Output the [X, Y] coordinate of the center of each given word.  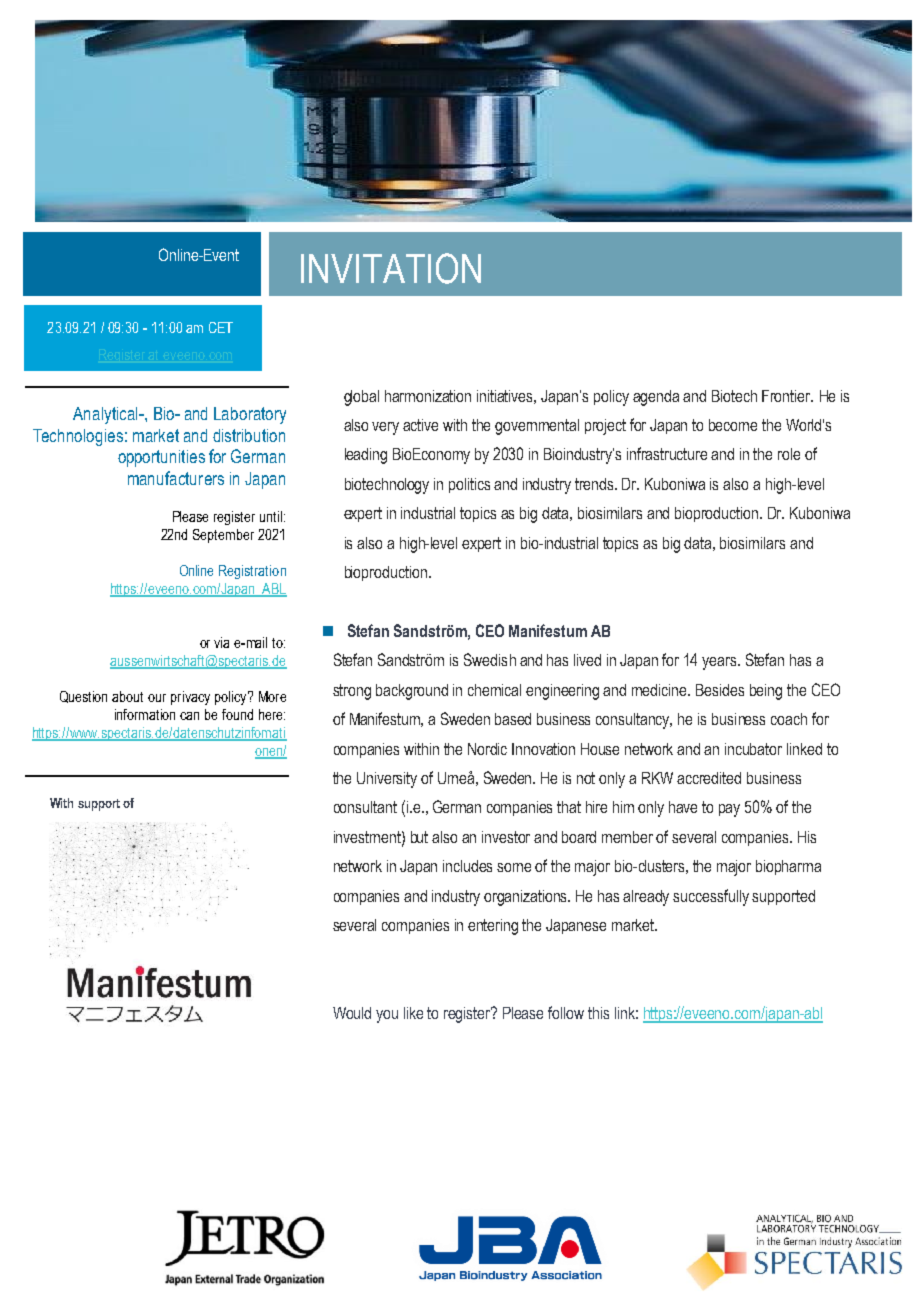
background [412, 692]
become [733, 425]
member [627, 837]
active [420, 425]
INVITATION [391, 268]
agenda [656, 398]
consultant [365, 807]
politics [469, 485]
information [145, 714]
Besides [720, 690]
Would [352, 1013]
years [720, 663]
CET [221, 327]
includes [467, 866]
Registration [252, 572]
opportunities [161, 458]
